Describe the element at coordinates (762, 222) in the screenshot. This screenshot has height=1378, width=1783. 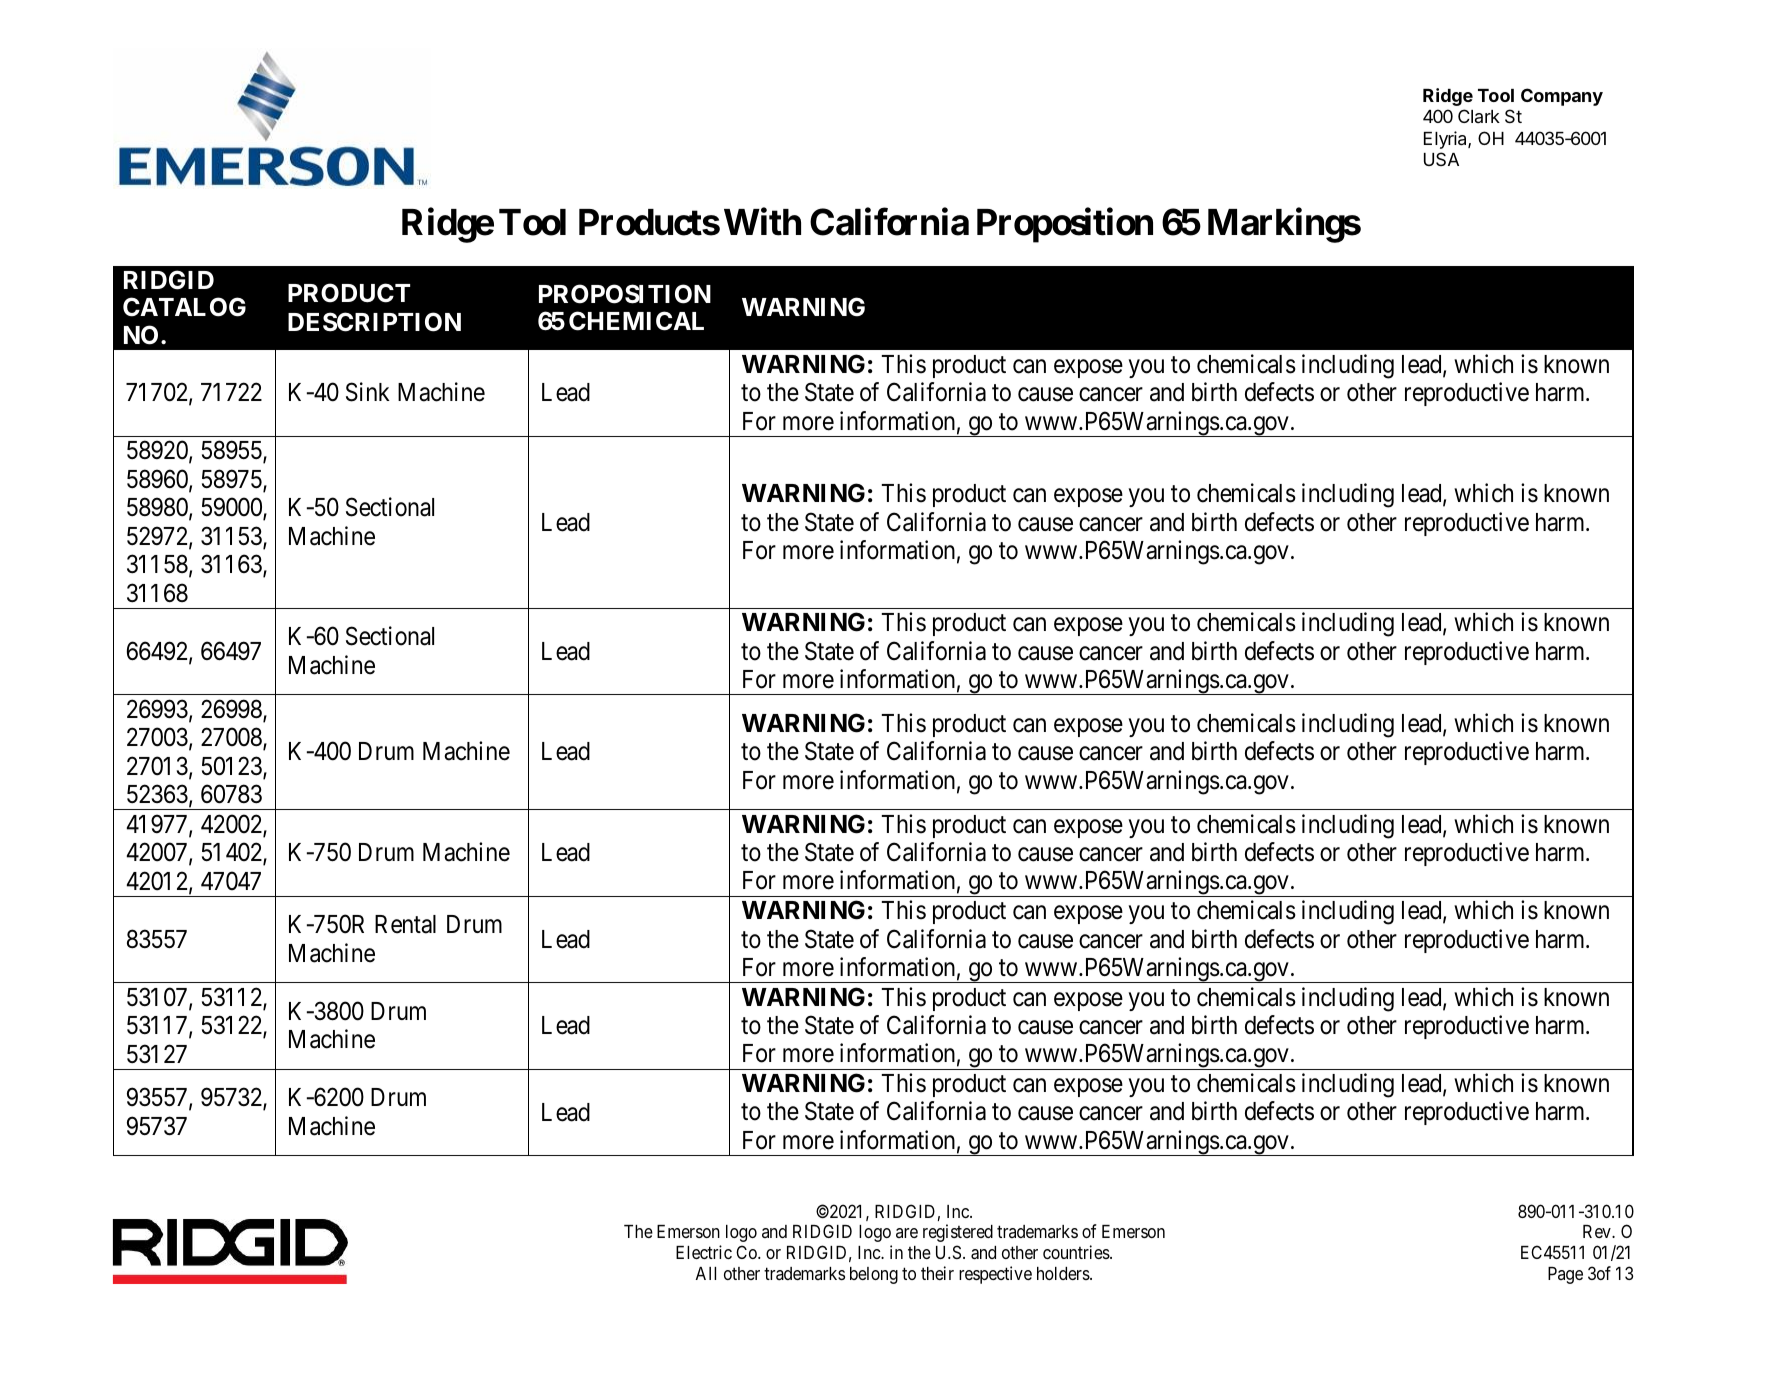
I see `With` at that location.
